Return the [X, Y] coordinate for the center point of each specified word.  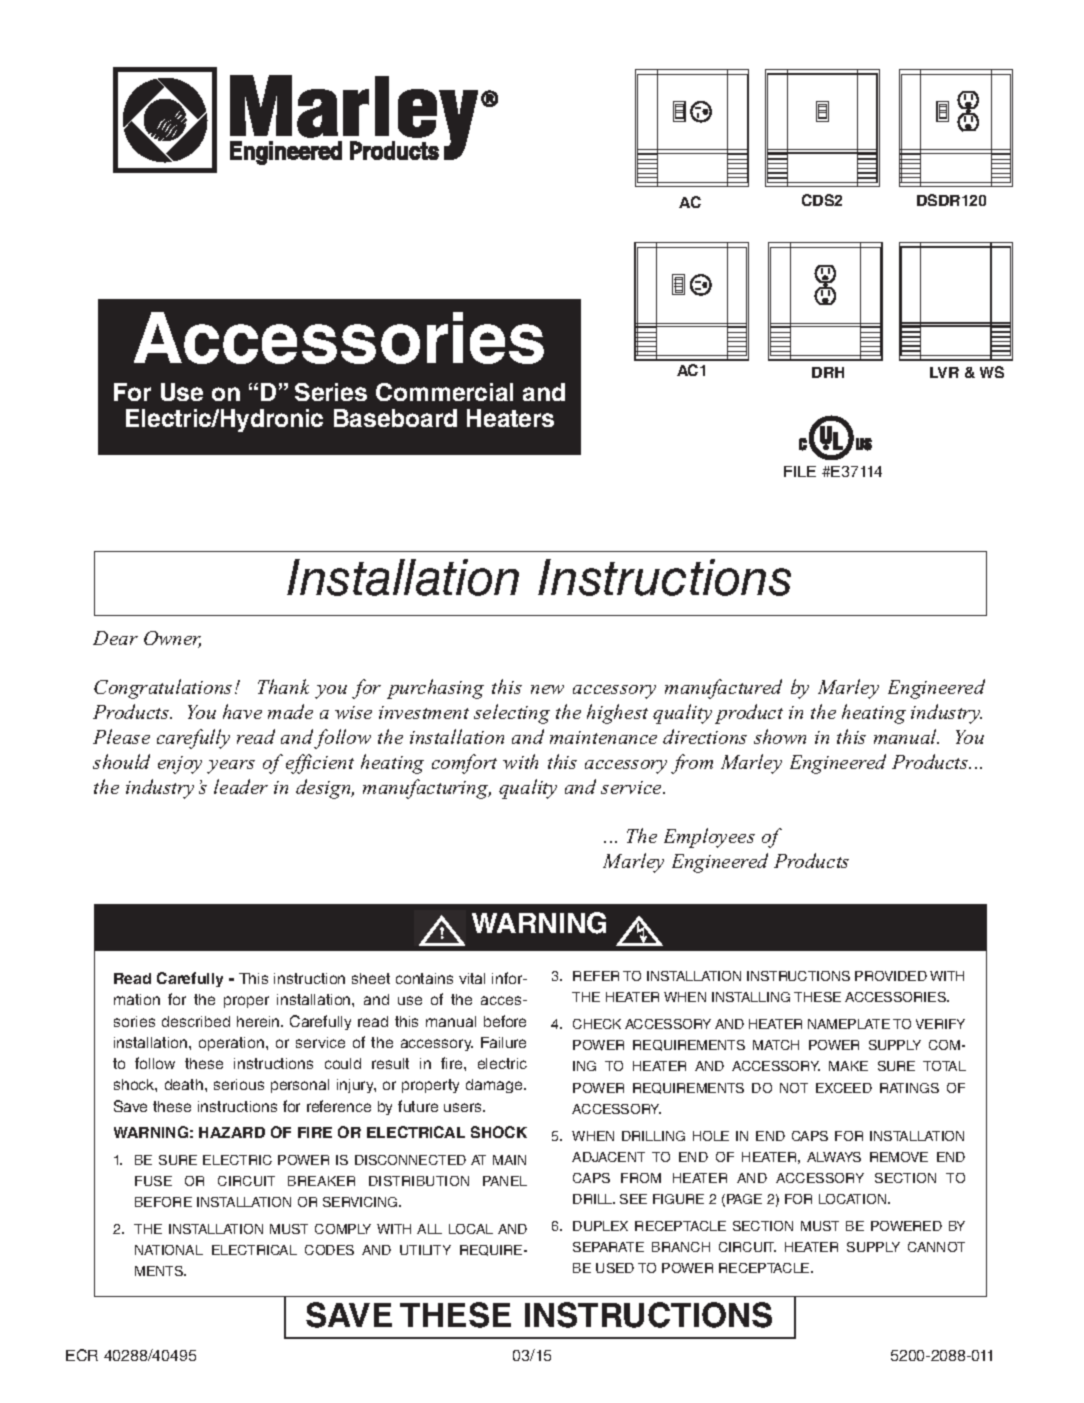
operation [233, 1044]
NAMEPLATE [849, 1024]
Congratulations [163, 689]
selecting [512, 714]
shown [780, 736]
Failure [503, 1042]
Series [331, 392]
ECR [82, 1355]
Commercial [444, 392]
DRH [828, 372]
